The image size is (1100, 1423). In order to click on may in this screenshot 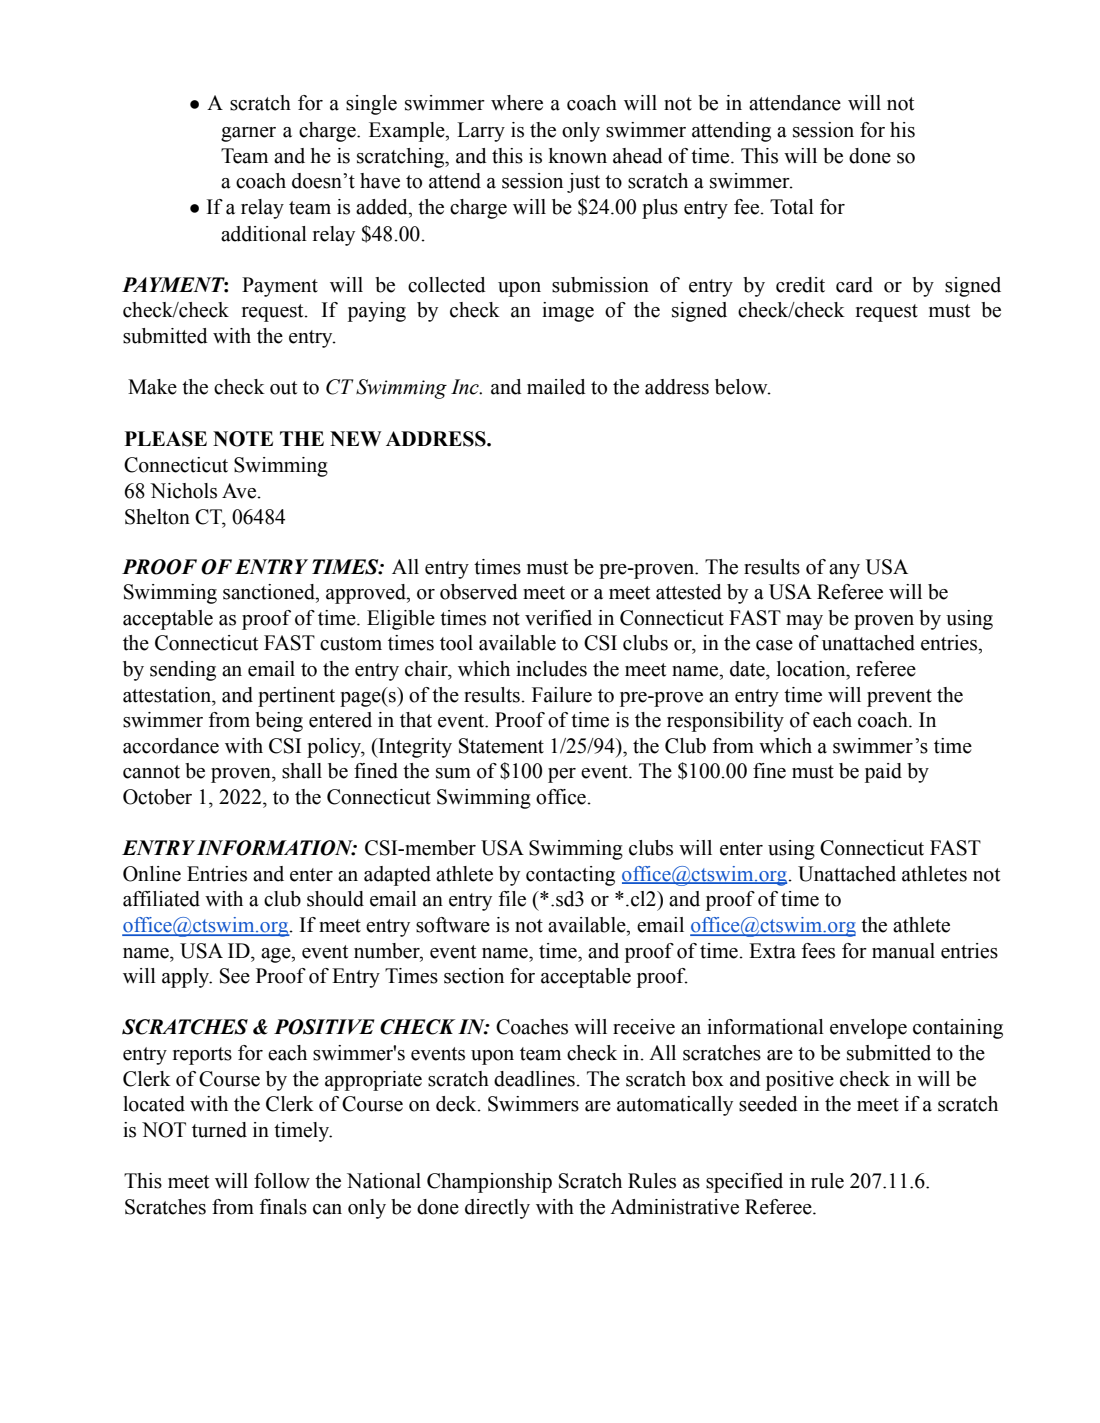, I will do `click(804, 622)`.
